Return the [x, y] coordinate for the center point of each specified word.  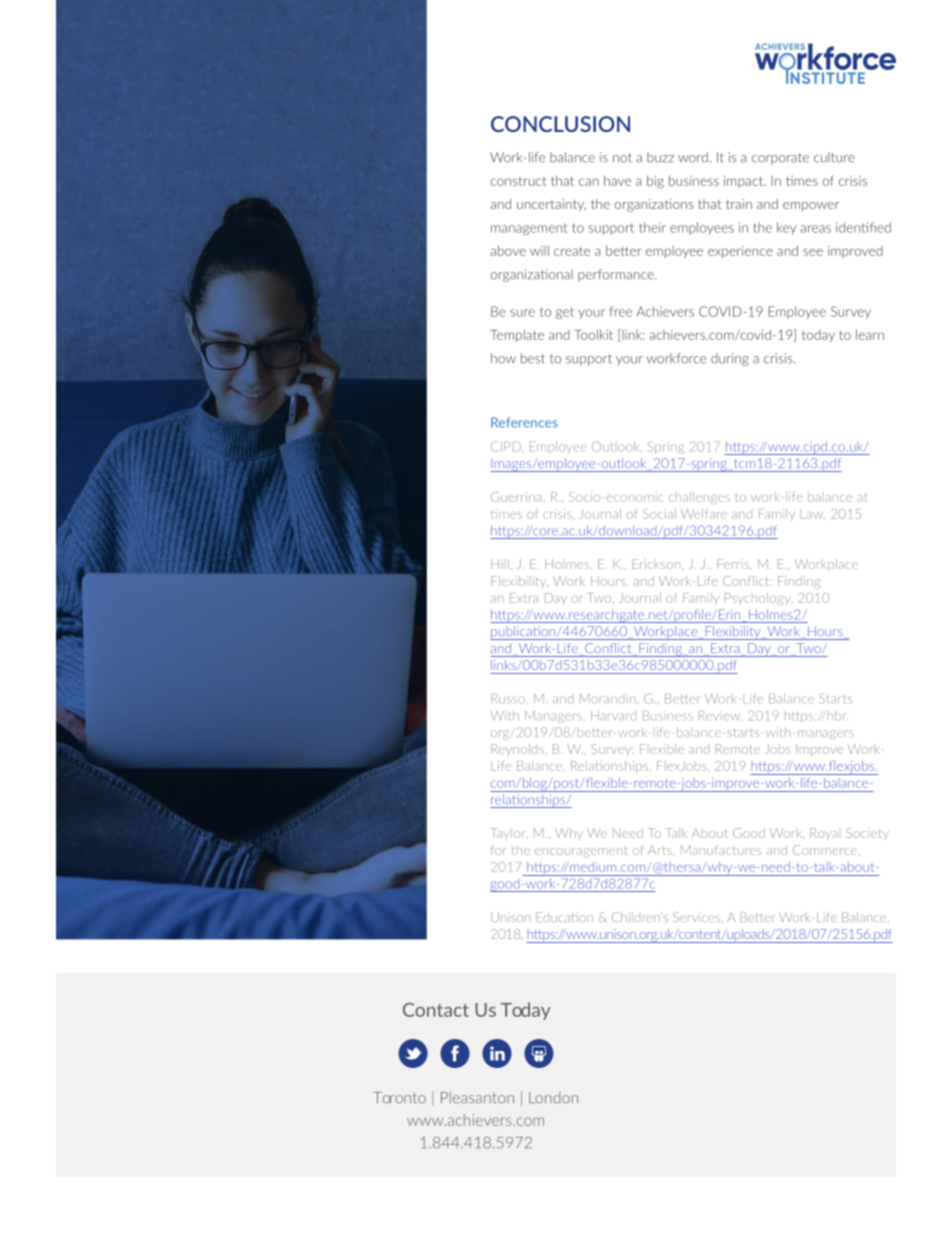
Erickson [656, 564]
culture [834, 157]
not [622, 158]
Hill [500, 564]
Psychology [759, 599]
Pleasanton [477, 1097]
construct [518, 181]
